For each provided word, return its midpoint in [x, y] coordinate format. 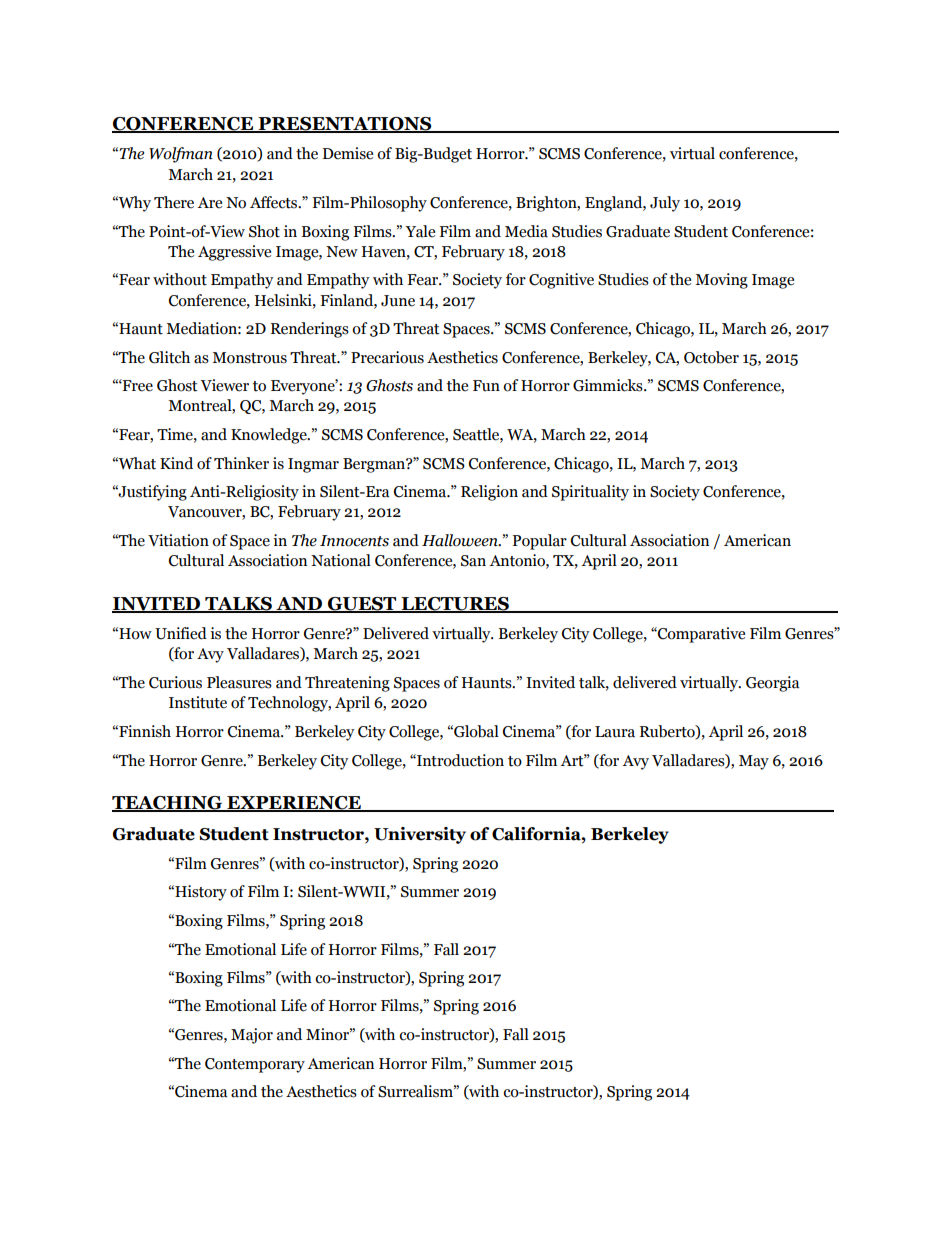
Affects [275, 202]
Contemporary [255, 1065]
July [665, 204]
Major [252, 1036]
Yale [420, 231]
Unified [181, 633]
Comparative [700, 635]
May [754, 762]
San [473, 561]
